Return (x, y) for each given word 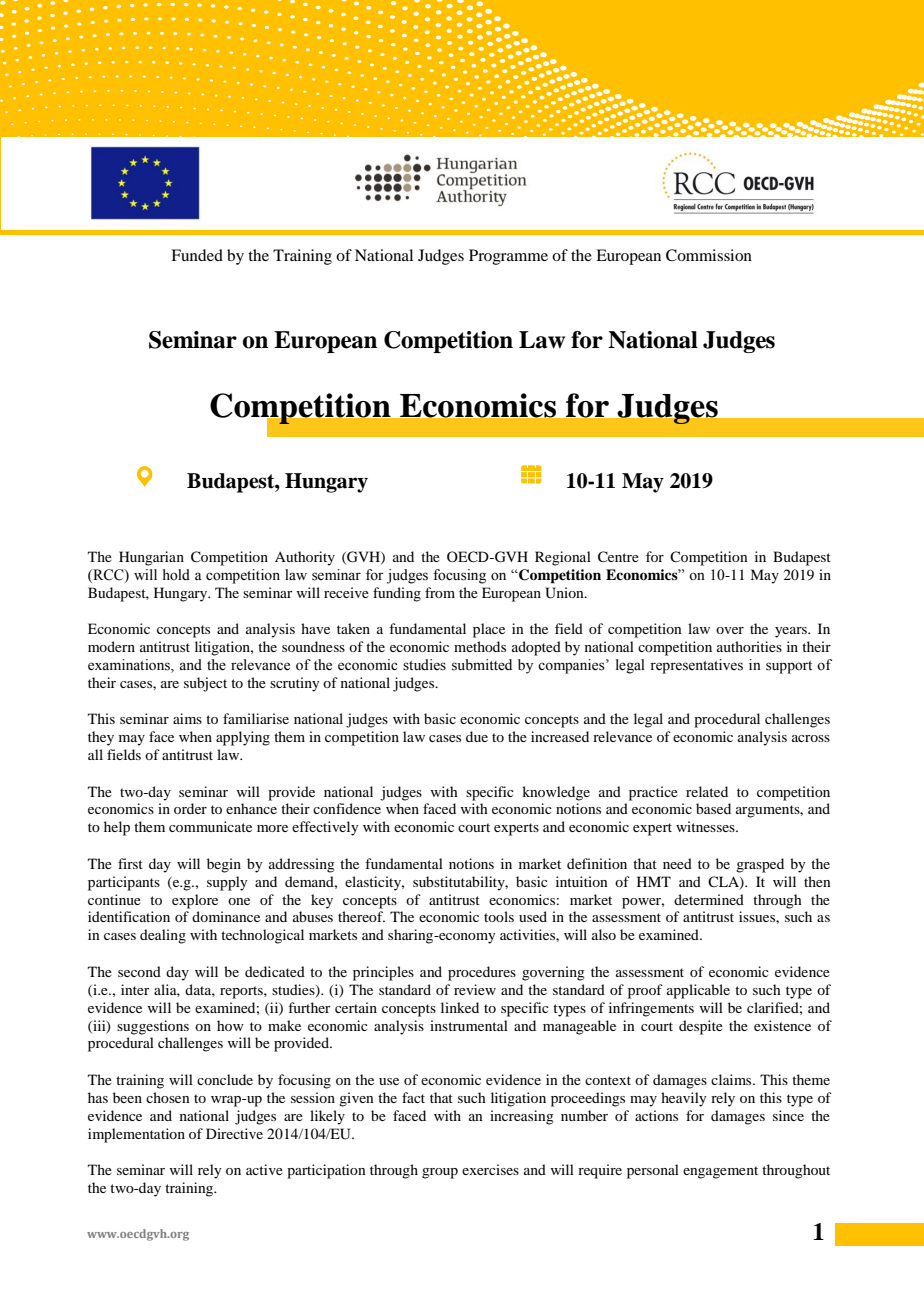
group (440, 1173)
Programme (508, 257)
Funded (197, 255)
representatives (696, 666)
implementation (136, 1135)
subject (205, 684)
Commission (709, 255)
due (477, 736)
